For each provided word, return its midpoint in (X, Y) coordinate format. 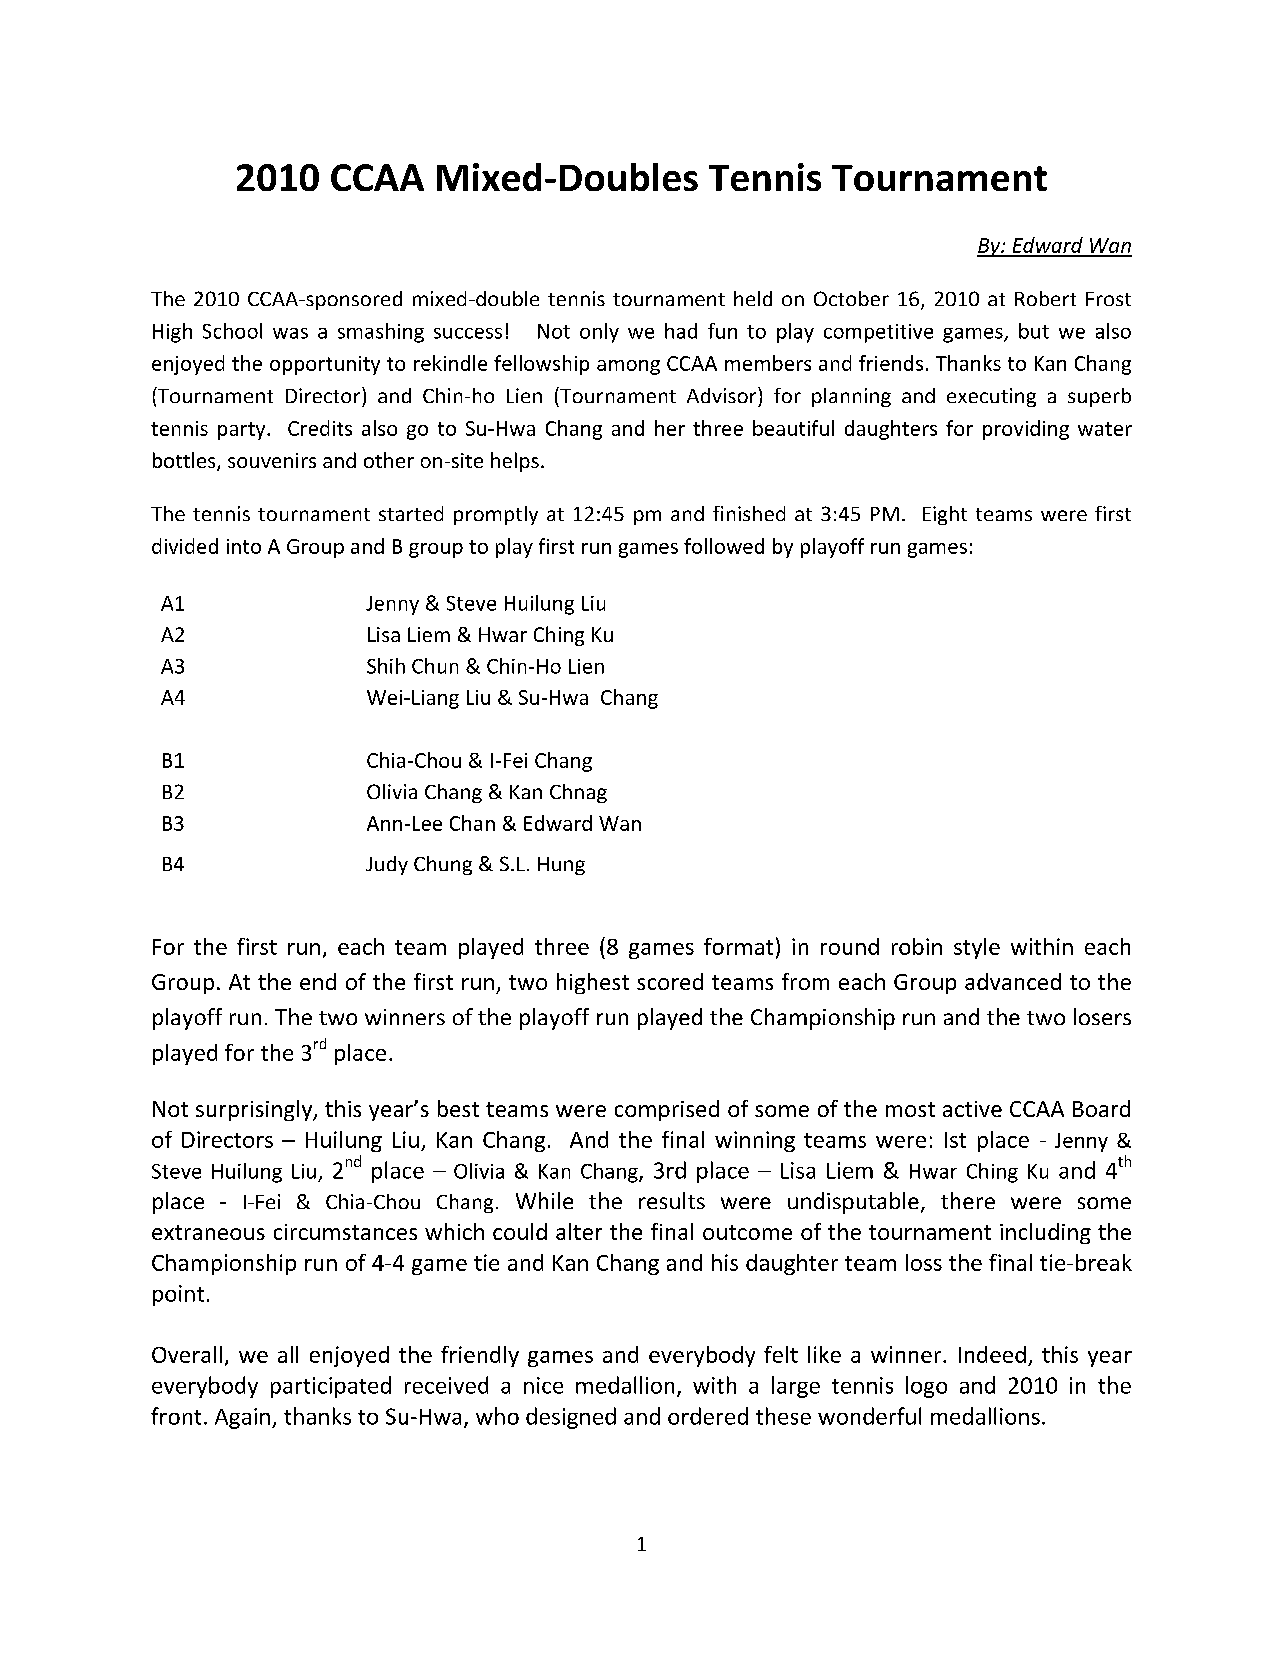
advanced (1013, 981)
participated (331, 1387)
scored (670, 981)
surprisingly (255, 1110)
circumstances (345, 1232)
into (244, 546)
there (968, 1200)
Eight (945, 515)
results (672, 1200)
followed (724, 546)
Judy (387, 865)
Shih (386, 666)
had (681, 331)
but (1034, 331)
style (977, 948)
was (290, 333)
